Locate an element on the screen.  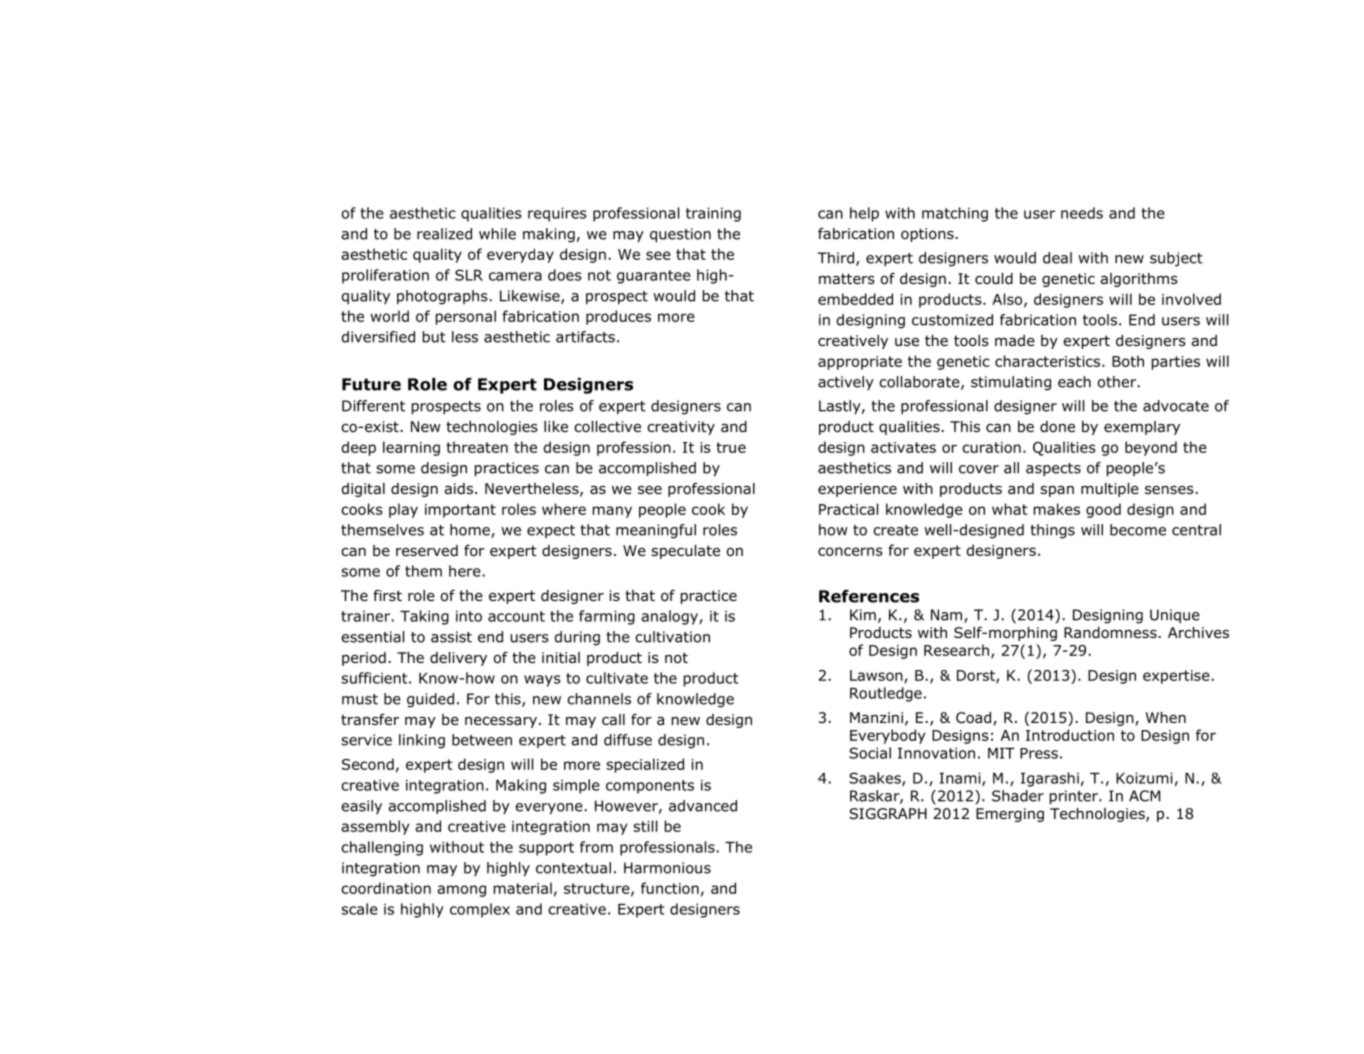
among is located at coordinates (461, 891).
